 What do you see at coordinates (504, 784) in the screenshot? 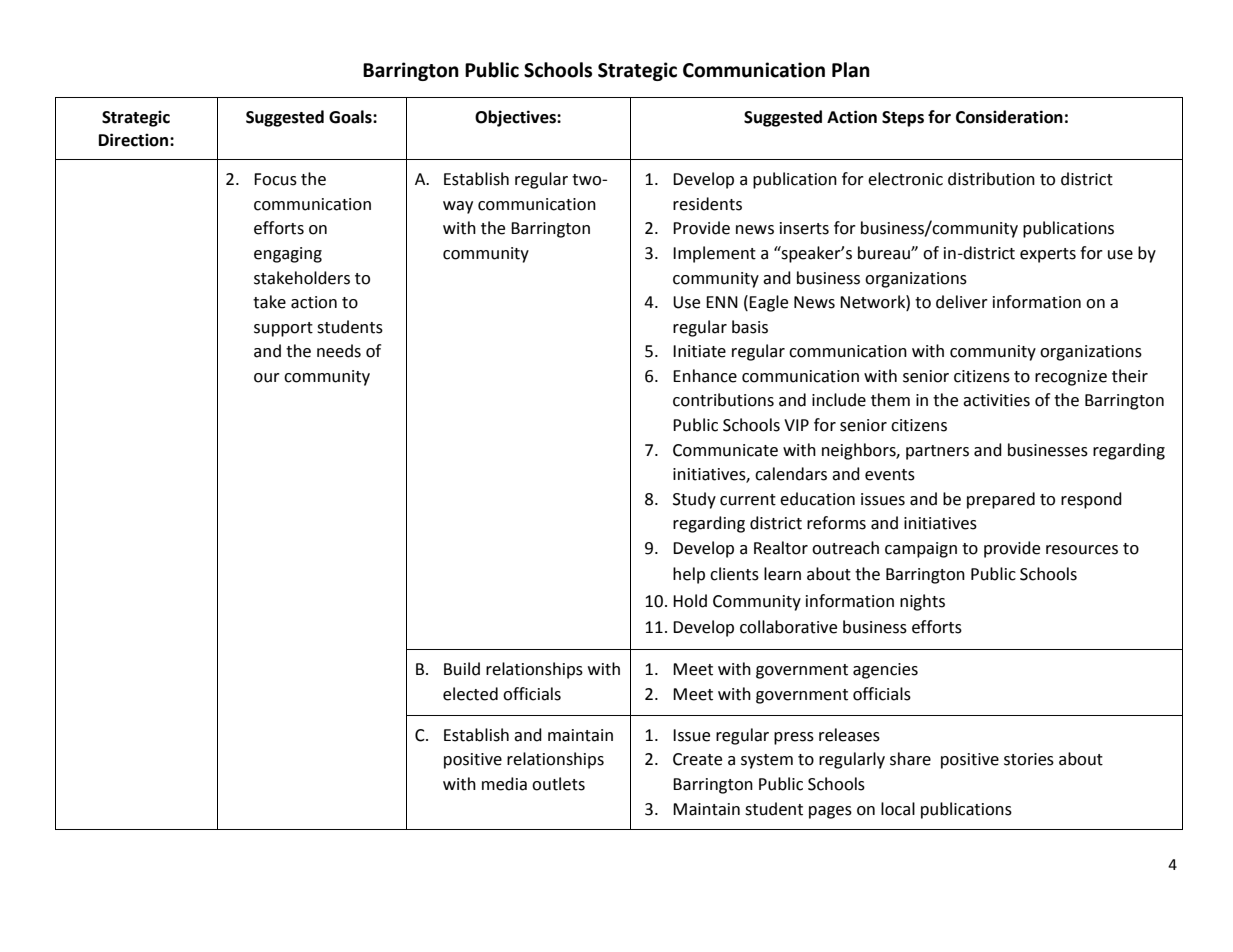
I see `media` at bounding box center [504, 784].
